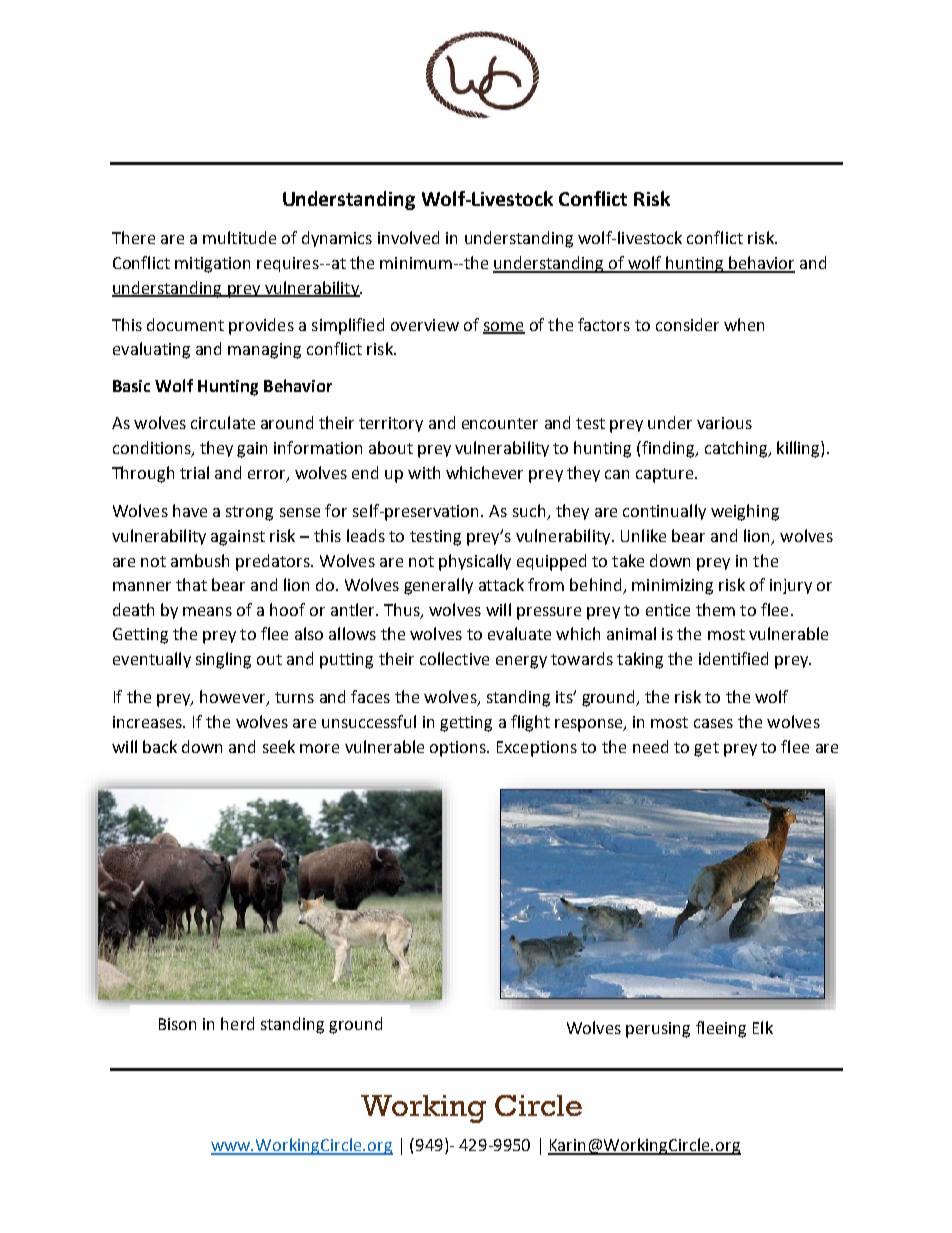 The image size is (952, 1233). Describe the element at coordinates (737, 449) in the screenshot. I see `catching` at that location.
